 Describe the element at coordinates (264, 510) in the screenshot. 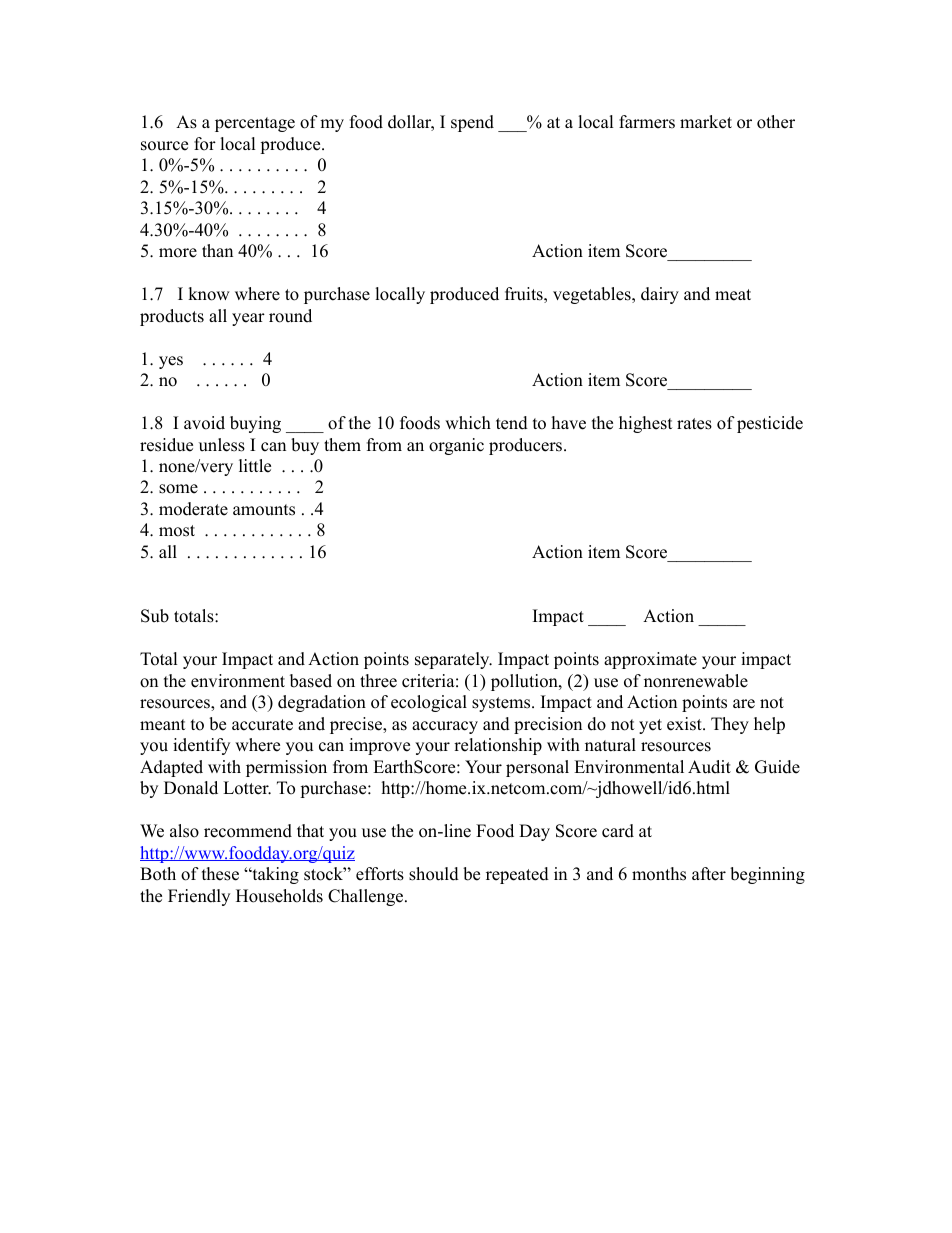

I see `amounts` at that location.
